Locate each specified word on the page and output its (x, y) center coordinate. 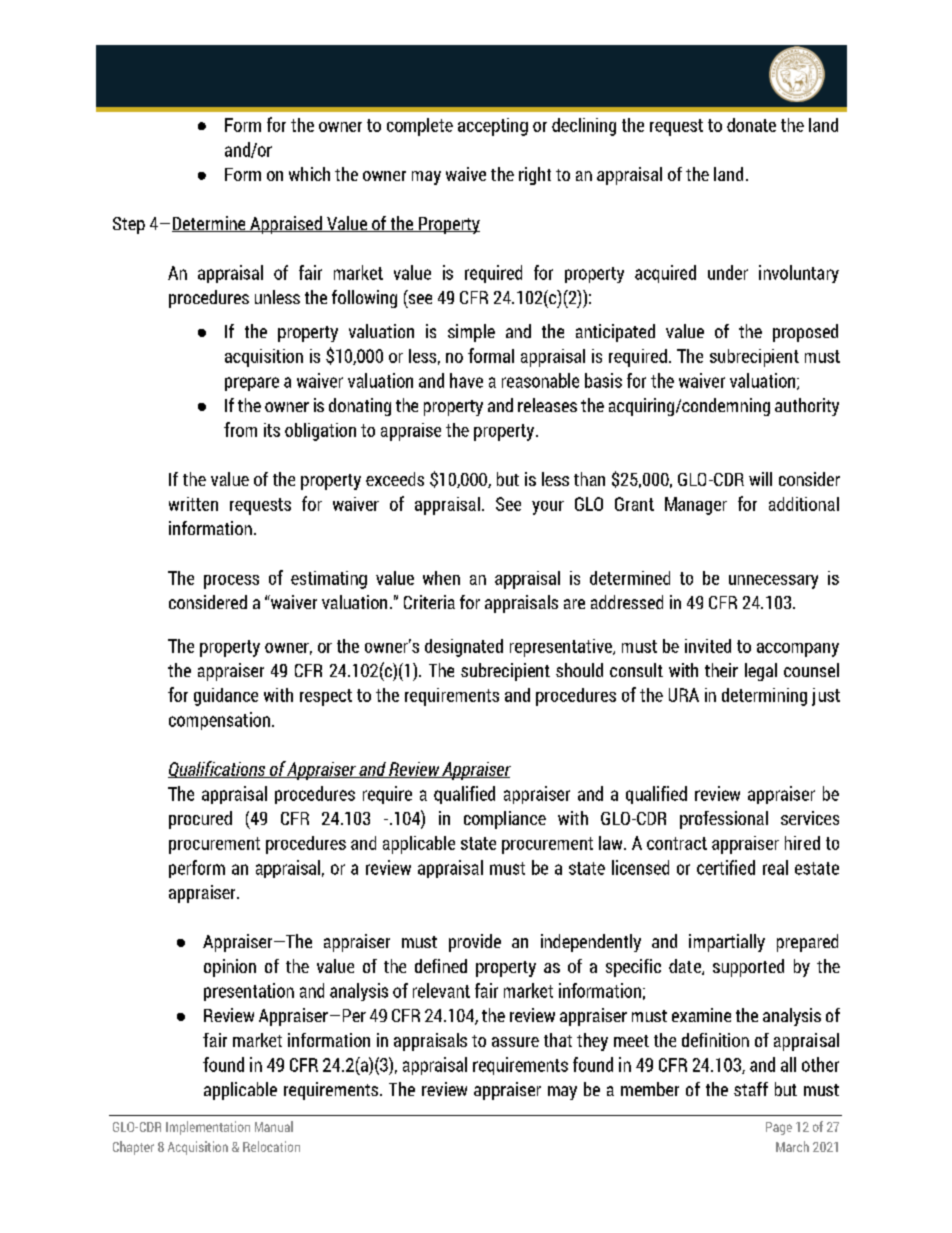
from (240, 429)
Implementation (208, 1128)
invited (708, 646)
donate (751, 125)
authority (807, 407)
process (231, 582)
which (309, 174)
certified (726, 867)
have (466, 380)
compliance (505, 820)
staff (751, 1089)
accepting (493, 127)
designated (464, 648)
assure (515, 1042)
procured (200, 820)
